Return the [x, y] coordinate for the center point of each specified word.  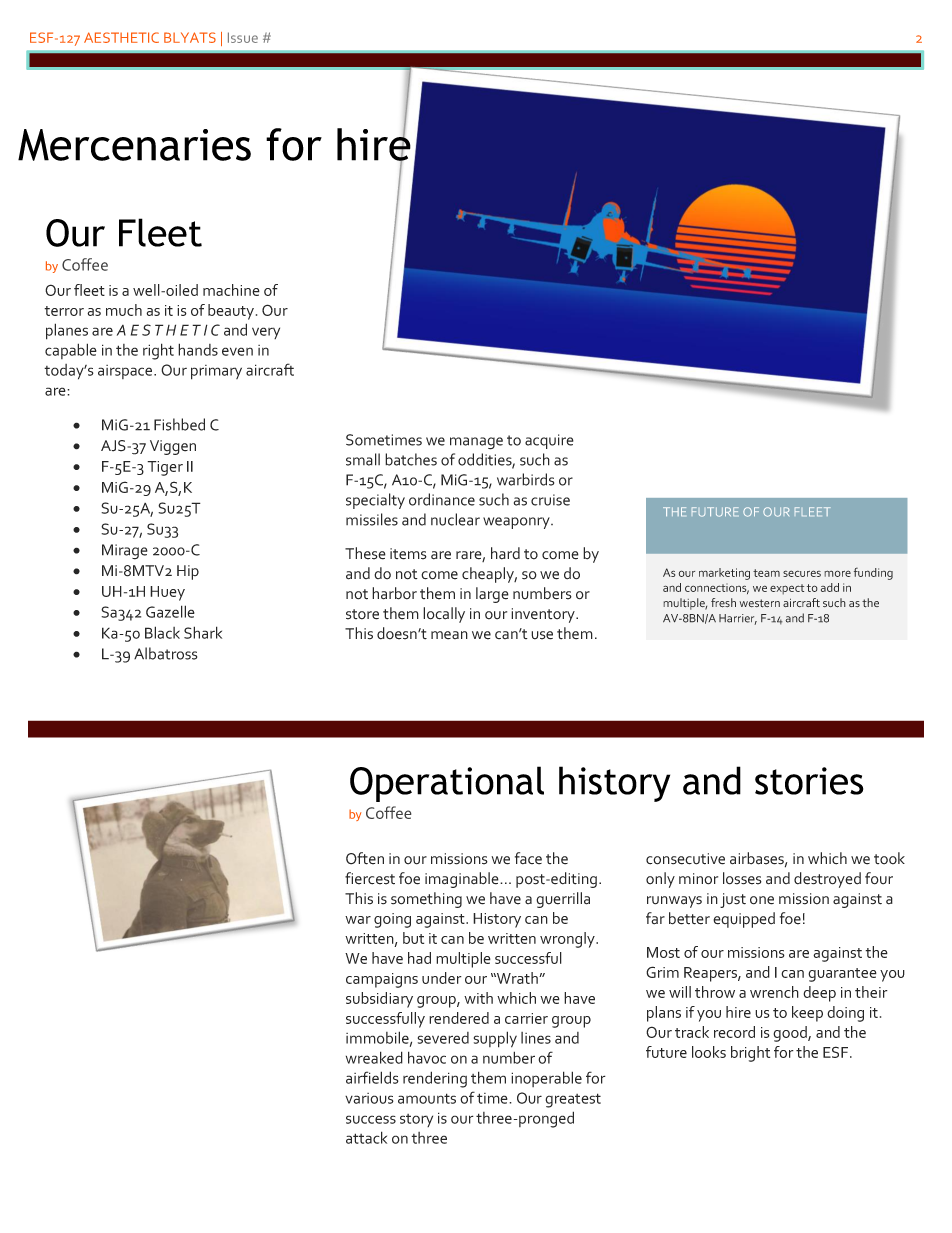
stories [809, 781]
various [369, 1098]
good [791, 1034]
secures [802, 573]
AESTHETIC [121, 37]
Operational [447, 784]
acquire [549, 441]
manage [476, 443]
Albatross [165, 653]
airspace [126, 372]
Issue [243, 37]
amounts [427, 1098]
